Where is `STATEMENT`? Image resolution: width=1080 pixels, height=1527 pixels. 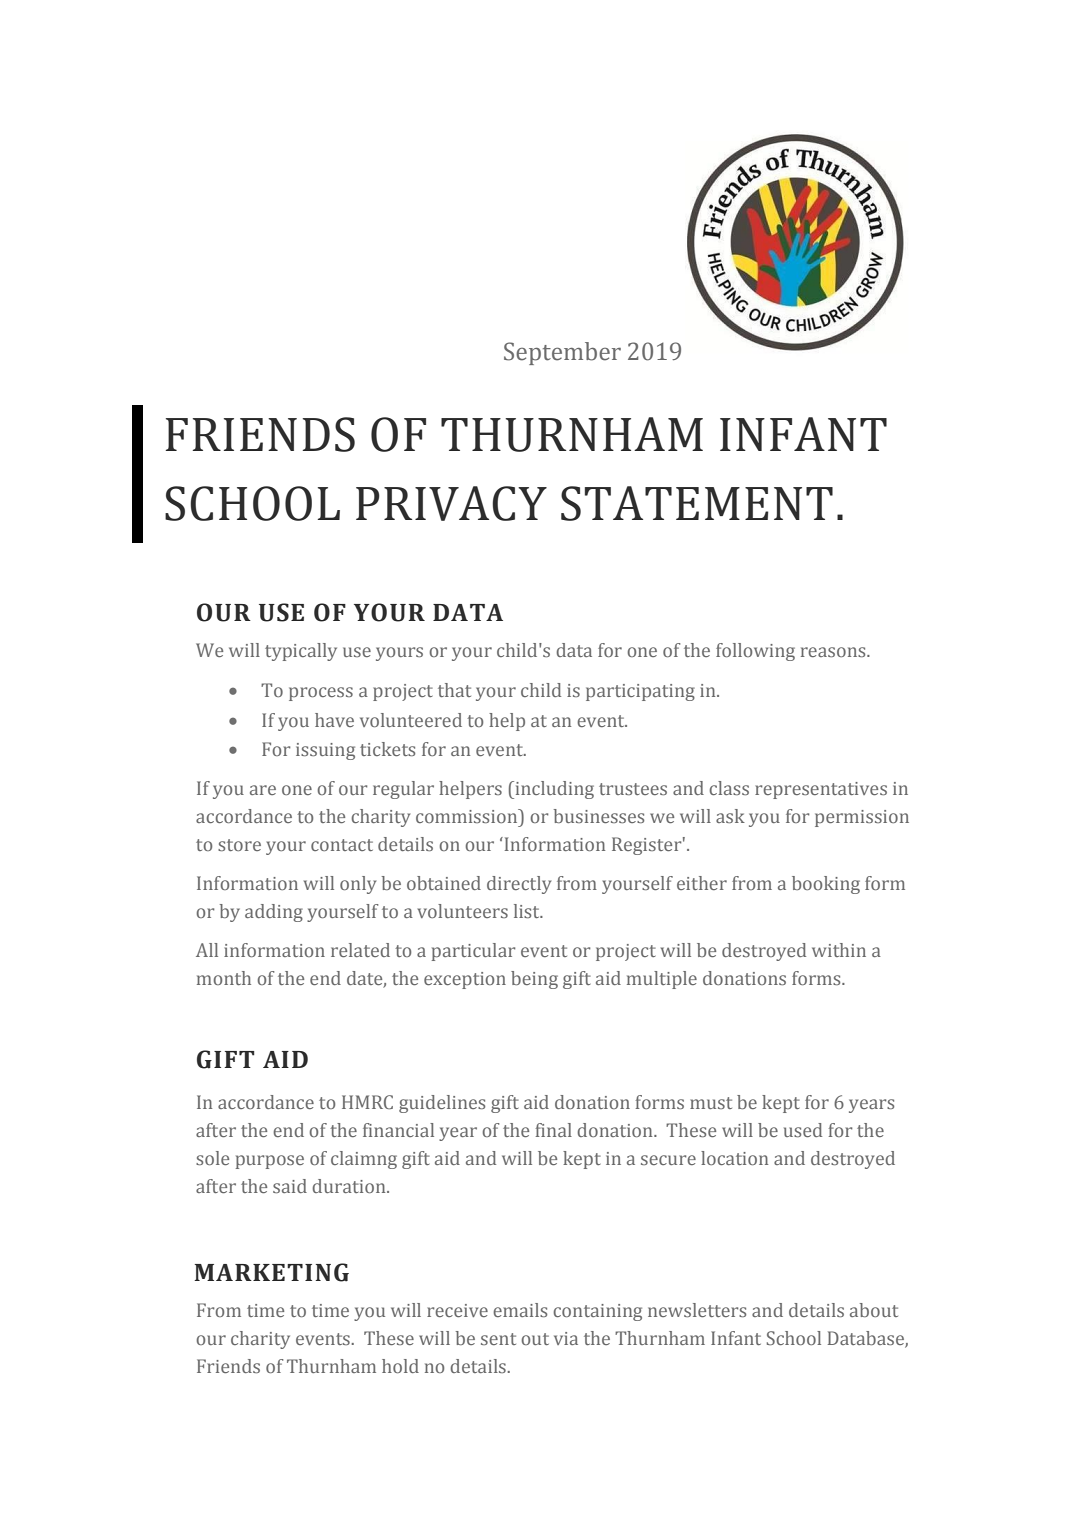 STATEMENT is located at coordinates (697, 503).
